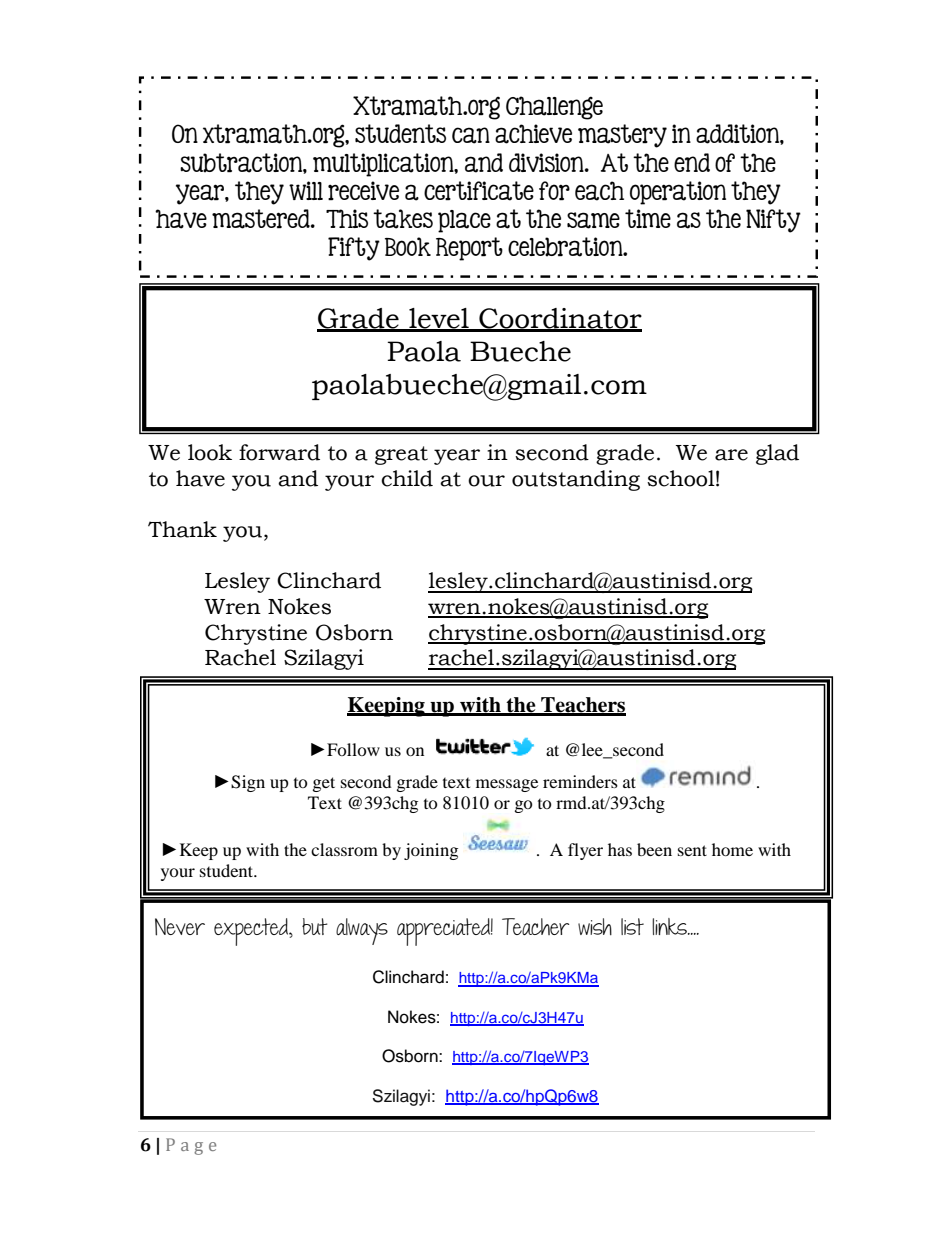 Image resolution: width=952 pixels, height=1233 pixels. What do you see at coordinates (471, 135) in the screenshot?
I see `can` at bounding box center [471, 135].
